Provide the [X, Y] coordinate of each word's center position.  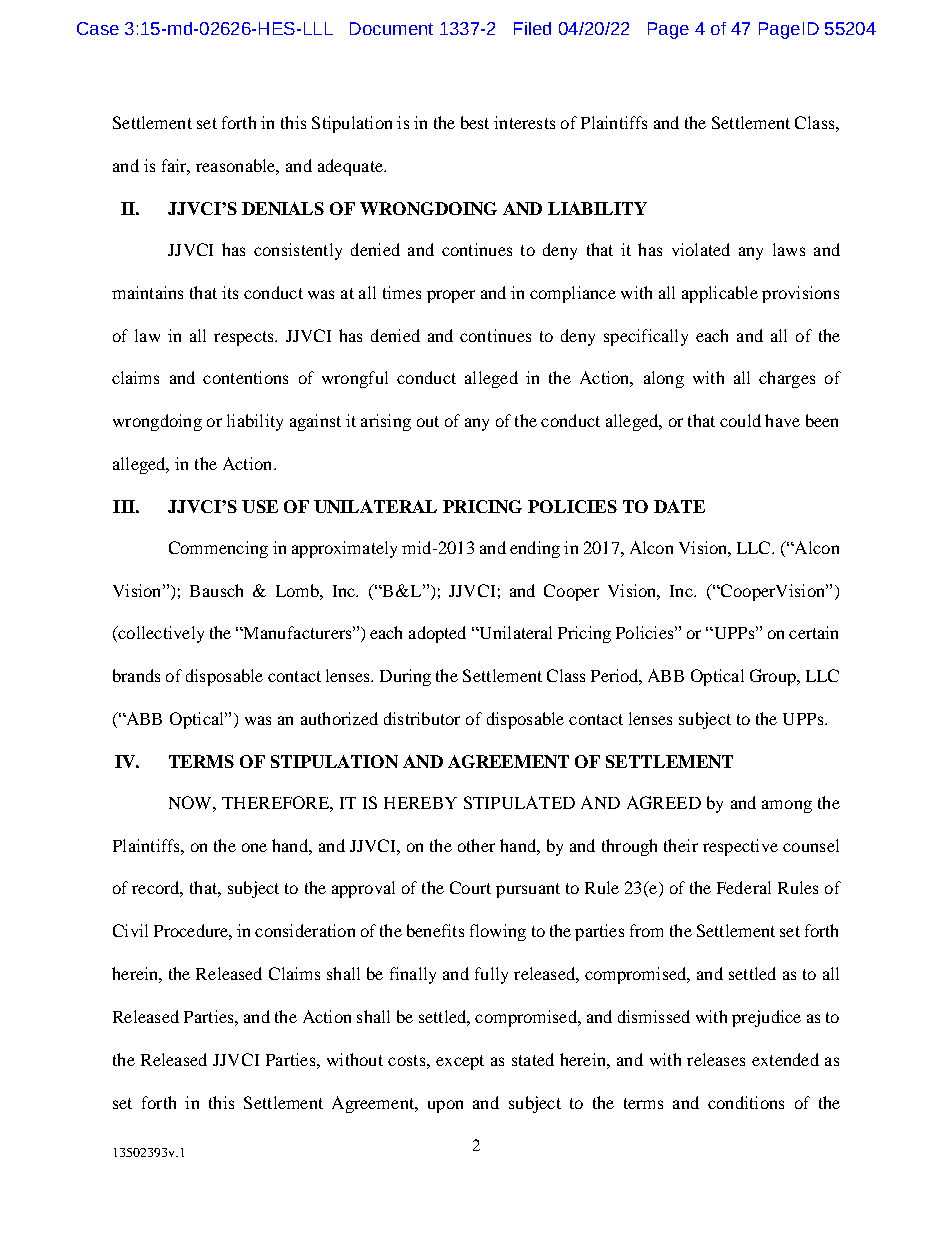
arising [386, 422]
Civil [130, 930]
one [254, 847]
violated [701, 249]
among [787, 806]
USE [260, 506]
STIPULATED [519, 802]
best [475, 122]
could [740, 420]
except [460, 1062]
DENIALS [283, 208]
